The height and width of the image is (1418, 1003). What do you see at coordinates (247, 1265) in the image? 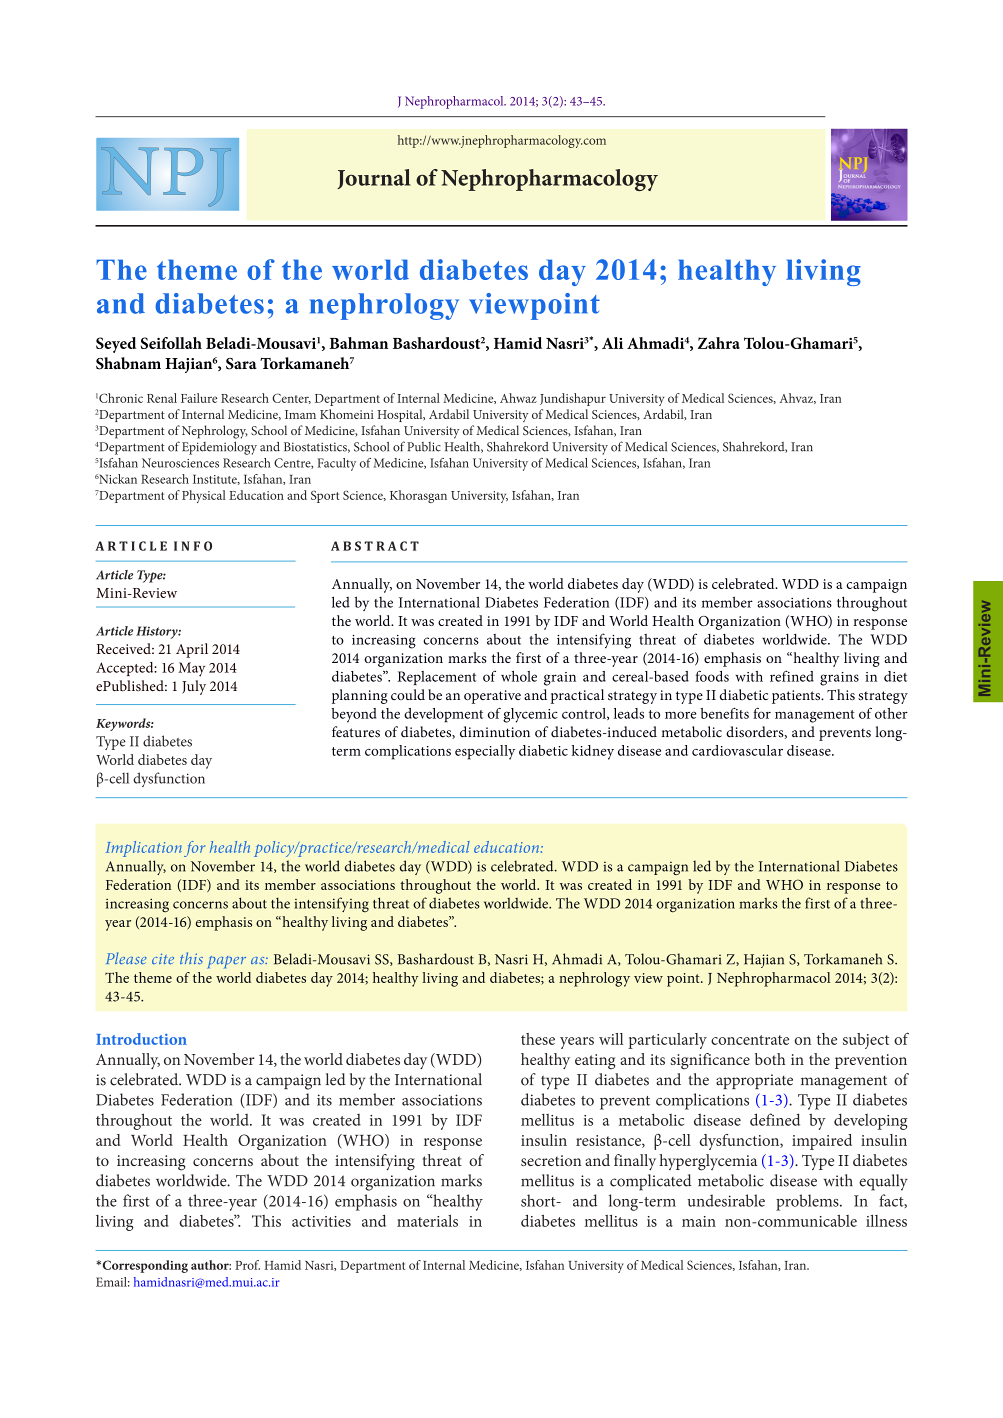
I see `Prof` at bounding box center [247, 1265].
